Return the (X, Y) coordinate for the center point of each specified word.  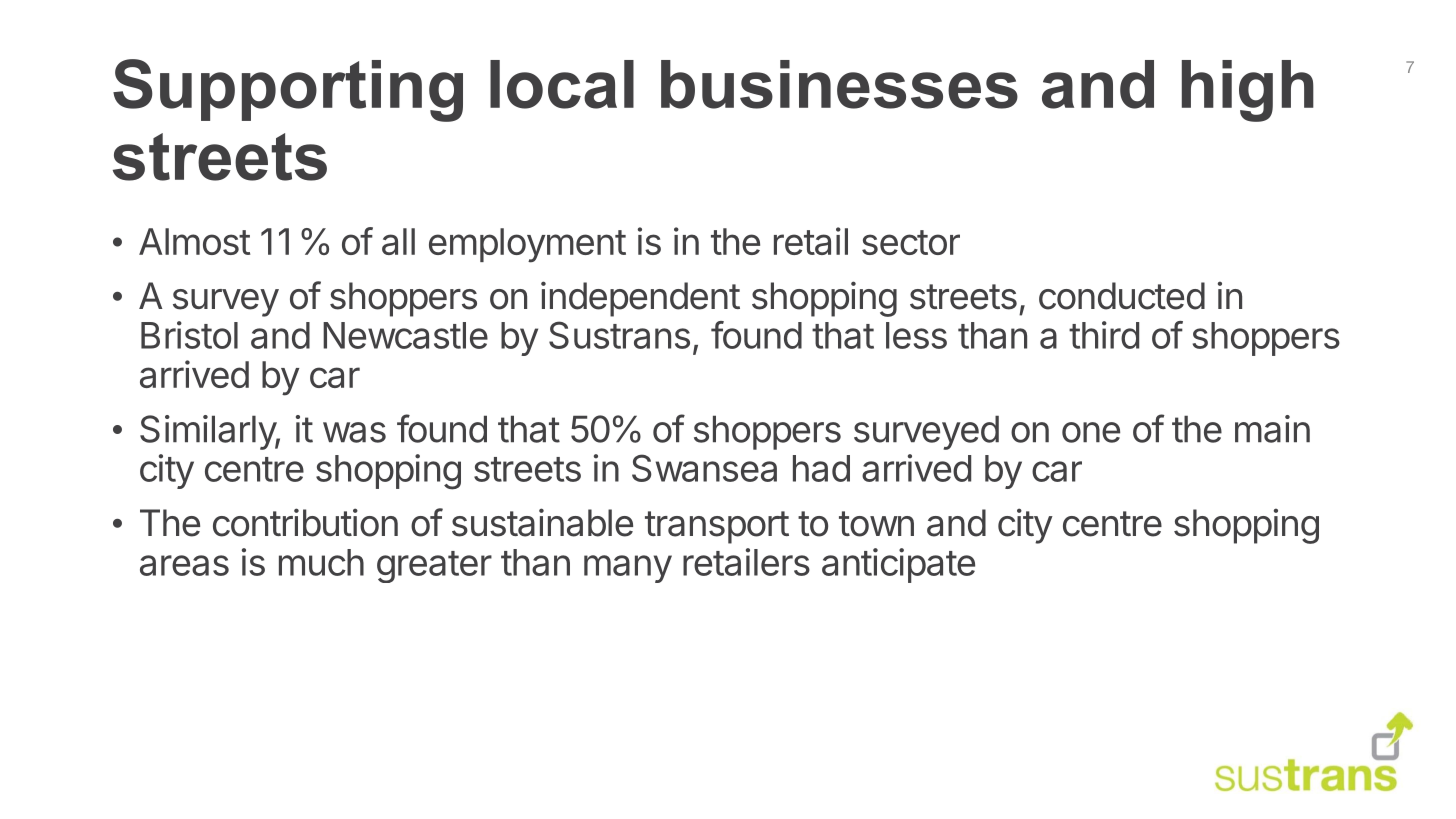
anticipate (898, 565)
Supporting (288, 90)
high (1248, 91)
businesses (839, 84)
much (321, 562)
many (628, 569)
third (1104, 335)
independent (640, 299)
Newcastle (405, 335)
